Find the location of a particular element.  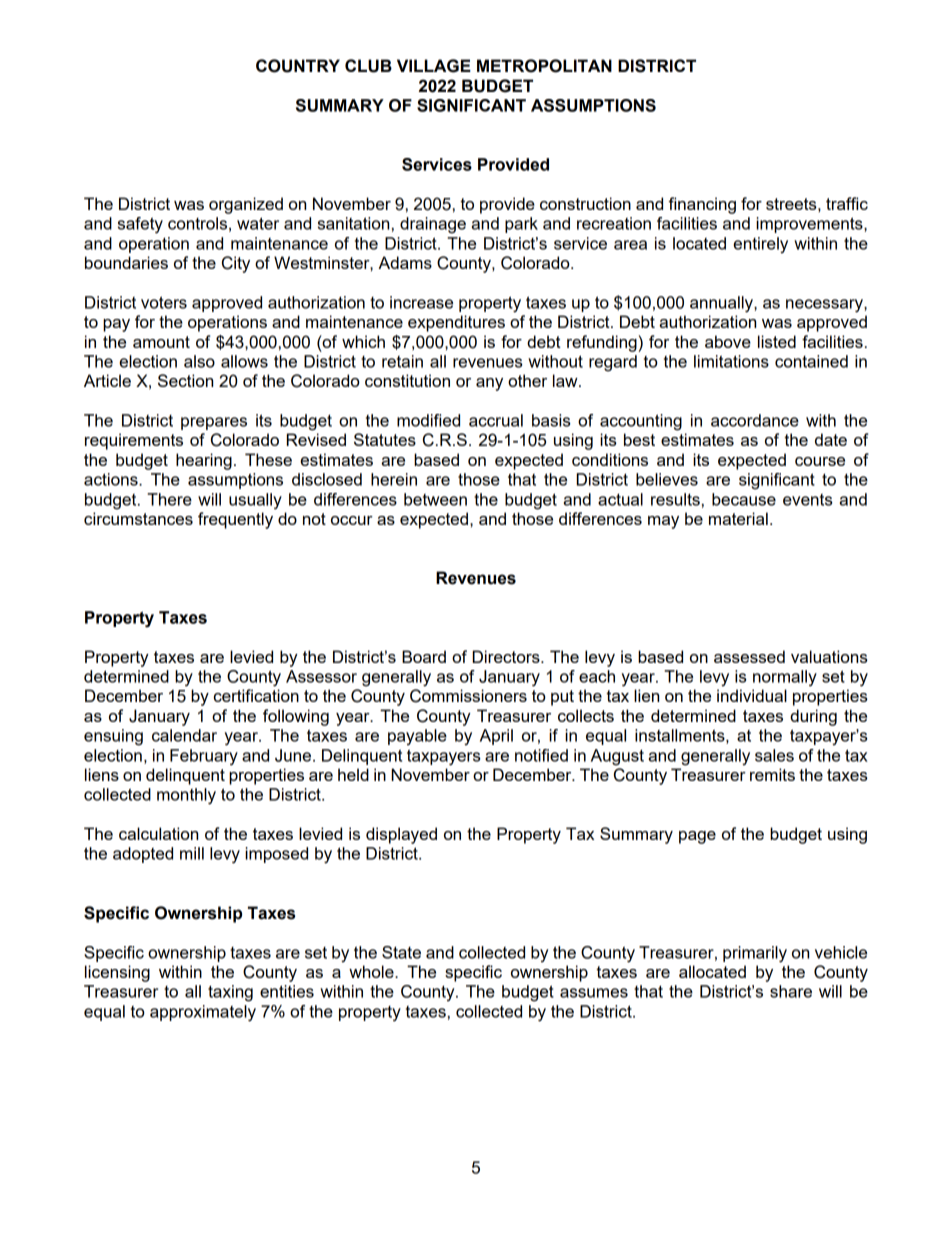

individual is located at coordinates (752, 695).
